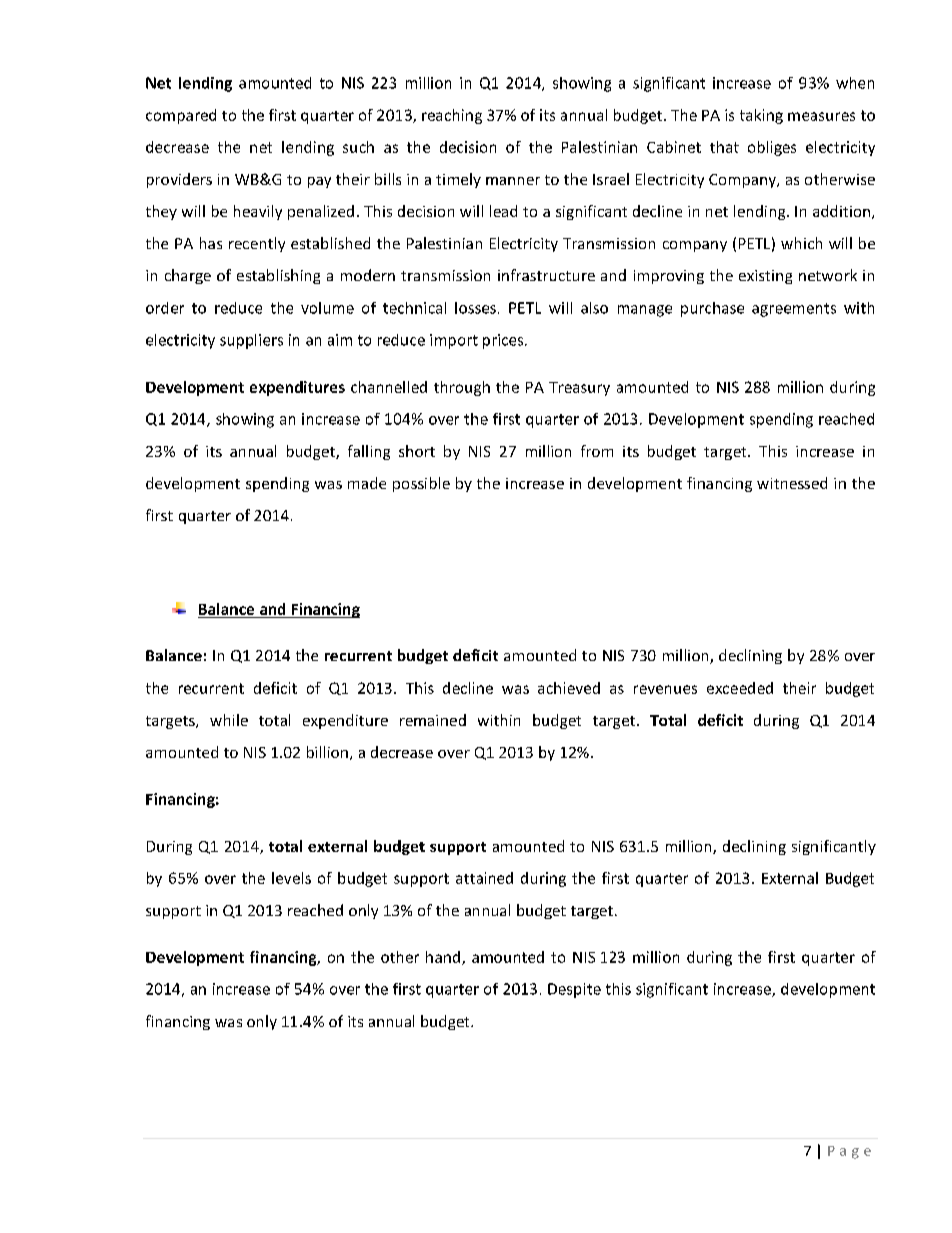  What do you see at coordinates (765, 277) in the image?
I see `existing` at bounding box center [765, 277].
